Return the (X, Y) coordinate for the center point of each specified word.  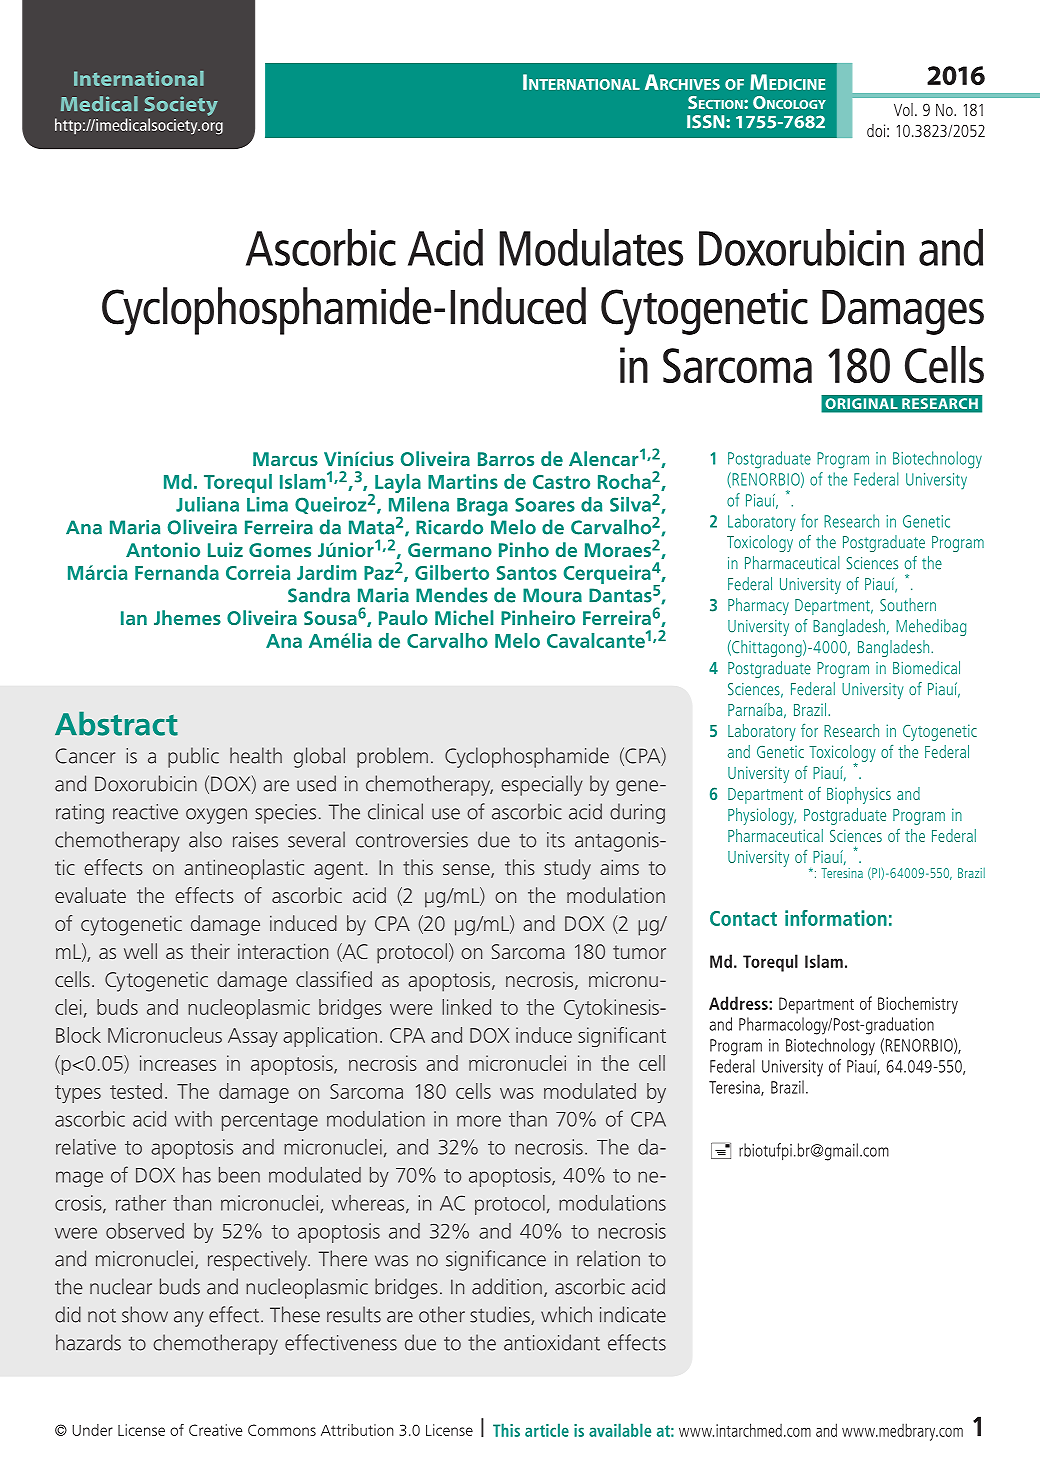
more (479, 1121)
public (193, 757)
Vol (903, 109)
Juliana (207, 504)
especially (542, 785)
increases (178, 1063)
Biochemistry (918, 1005)
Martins (463, 481)
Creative (215, 1430)
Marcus (285, 459)
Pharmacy (758, 606)
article (547, 1430)
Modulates (591, 247)
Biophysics (859, 795)
